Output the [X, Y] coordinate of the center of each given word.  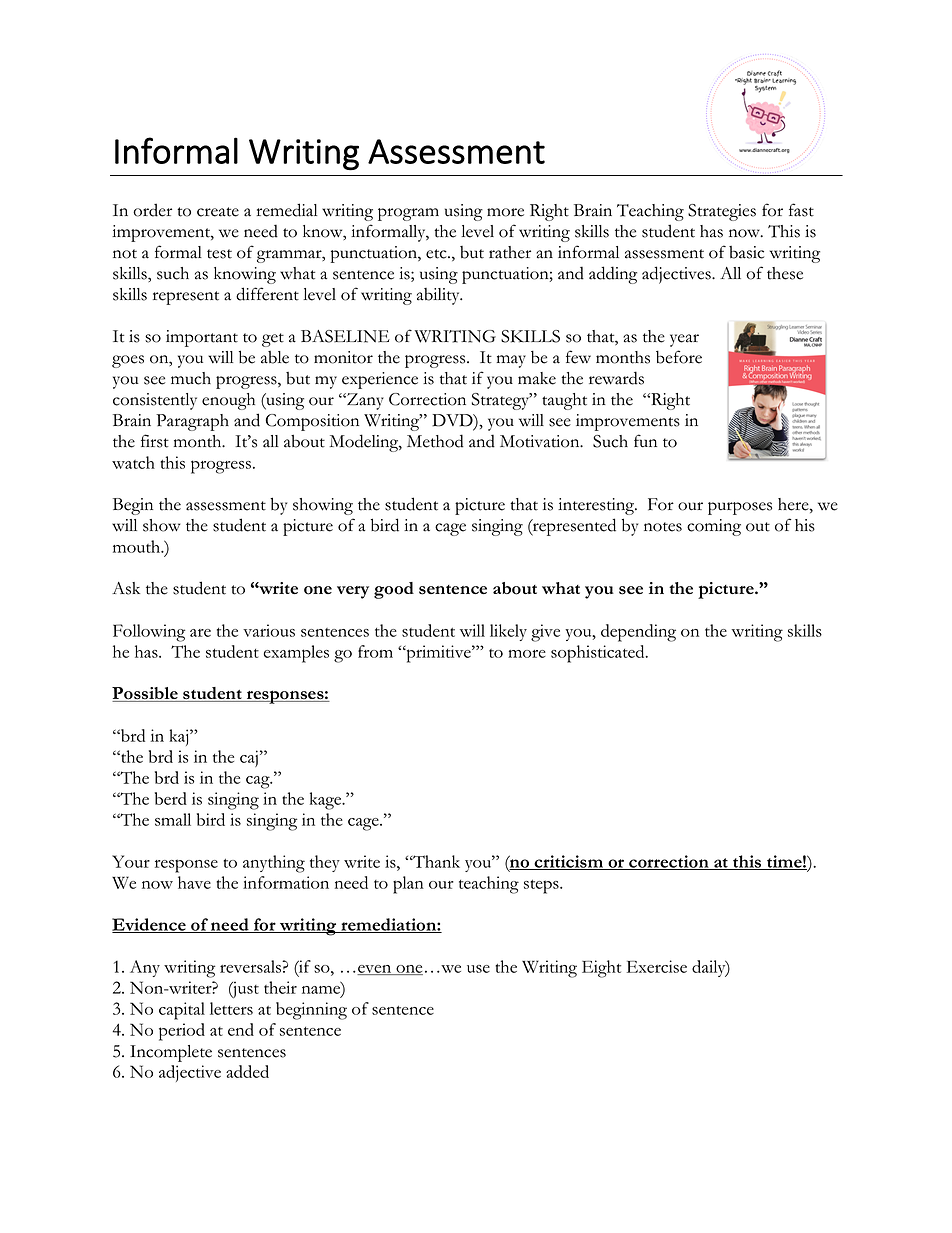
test [219, 254]
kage [327, 801]
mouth [138, 546]
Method [435, 441]
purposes [740, 508]
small [173, 819]
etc [437, 254]
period [182, 1032]
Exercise [657, 966]
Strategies [722, 212]
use [478, 969]
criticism [569, 862]
